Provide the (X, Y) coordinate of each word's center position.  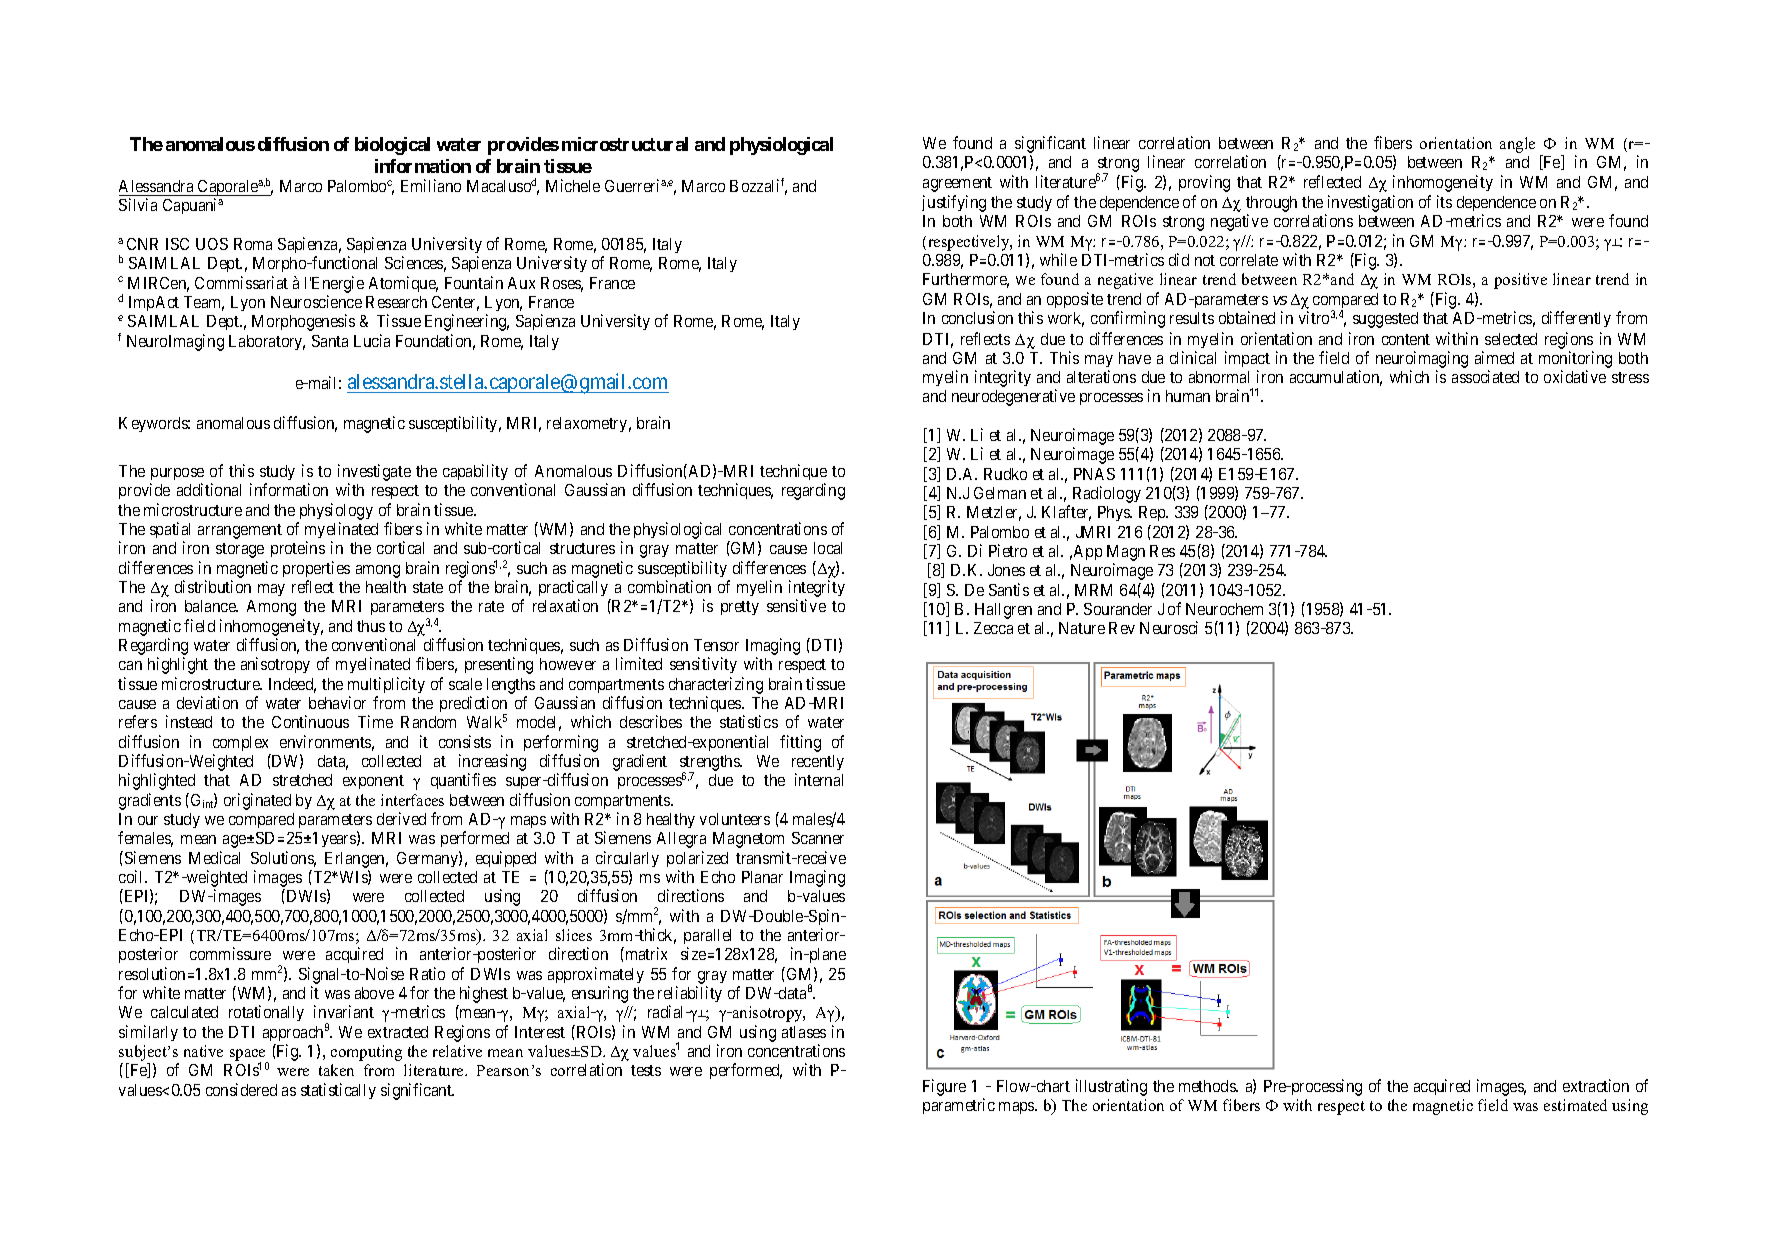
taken (336, 1070)
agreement (957, 184)
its (1444, 201)
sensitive (796, 605)
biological (392, 146)
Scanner (818, 838)
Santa (330, 341)
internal (819, 779)
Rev (1122, 628)
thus (371, 626)
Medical (214, 857)
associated (1485, 376)
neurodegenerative (1013, 397)
